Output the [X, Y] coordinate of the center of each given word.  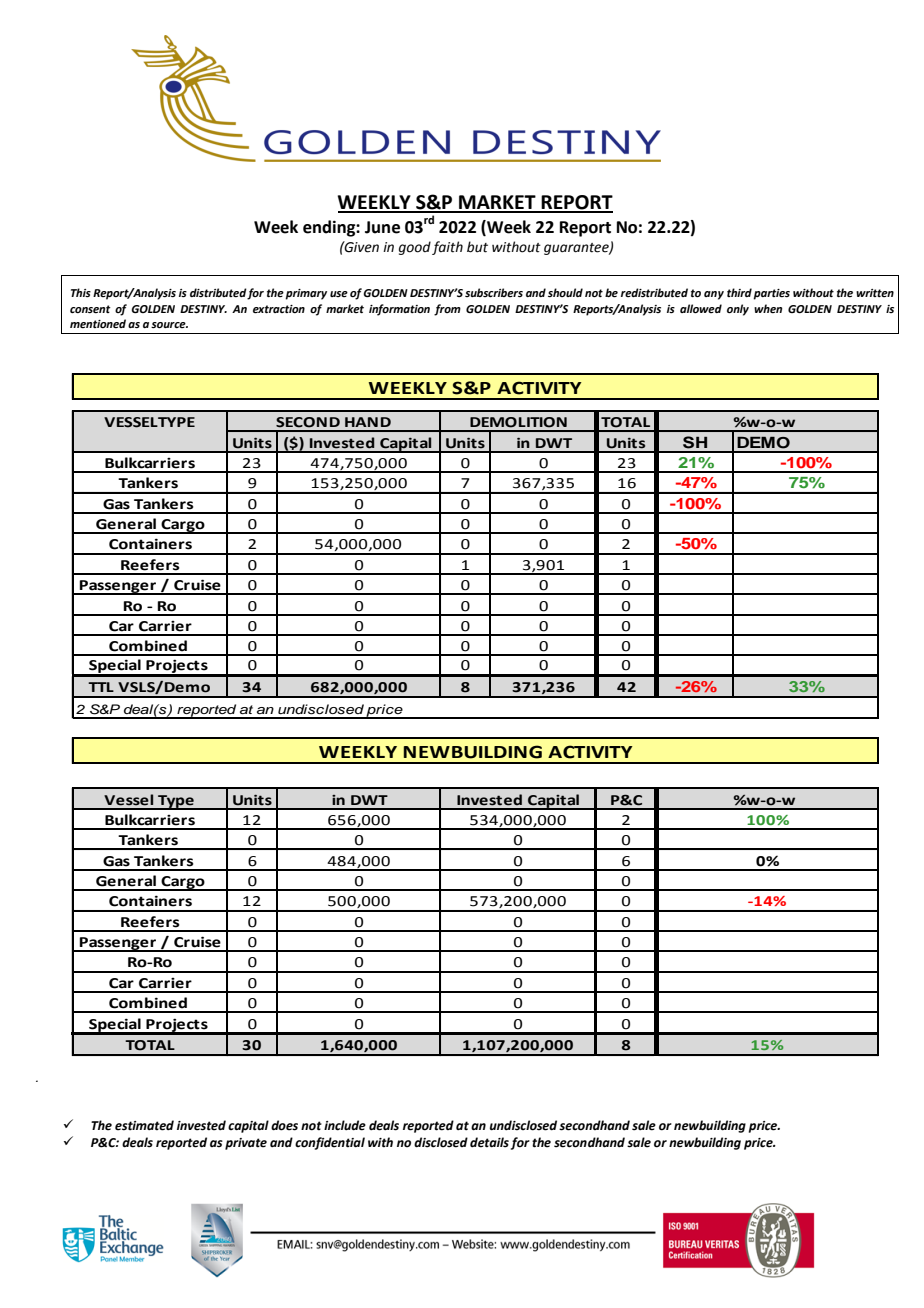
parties [771, 294]
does [284, 1125]
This [81, 292]
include [345, 1125]
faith [447, 248]
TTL [101, 687]
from [447, 310]
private [246, 1144]
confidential [330, 1143]
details [489, 1142]
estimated [144, 1125]
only [738, 310]
